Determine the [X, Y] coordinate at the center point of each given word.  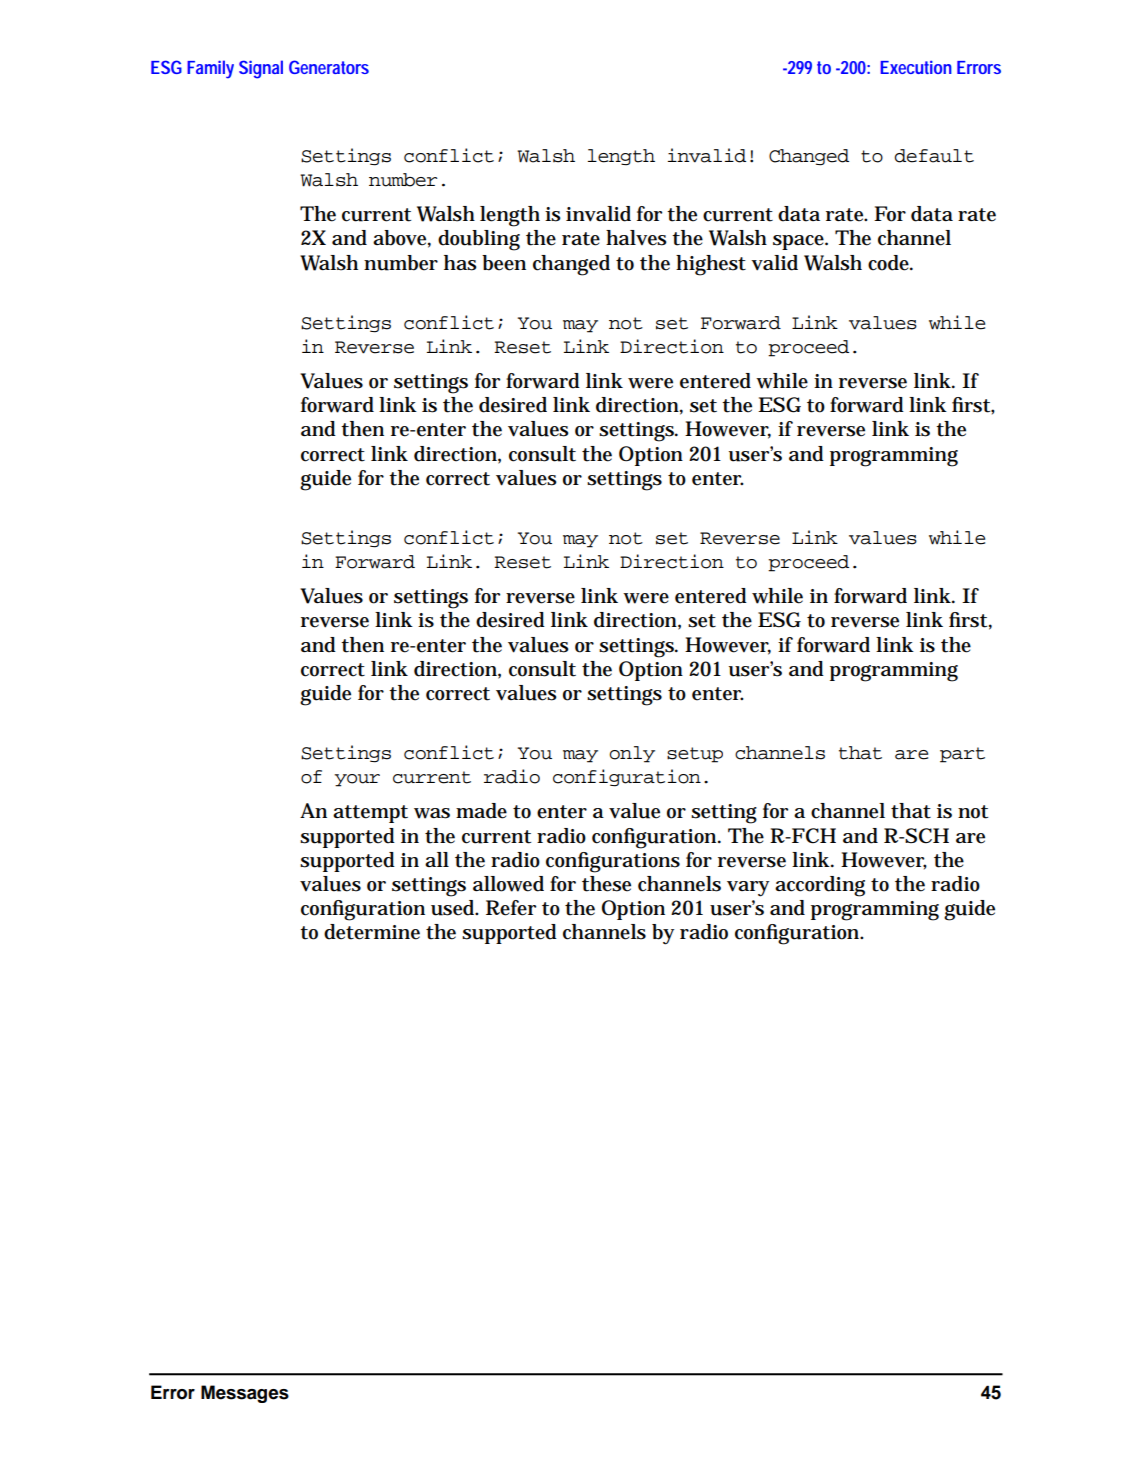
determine [372, 932]
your [357, 780]
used [454, 908]
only [632, 754]
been [504, 263]
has [460, 263]
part [962, 755]
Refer [511, 908]
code [890, 263]
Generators [329, 67]
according [820, 886]
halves [636, 238]
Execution [916, 67]
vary [748, 889]
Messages [245, 1394]
